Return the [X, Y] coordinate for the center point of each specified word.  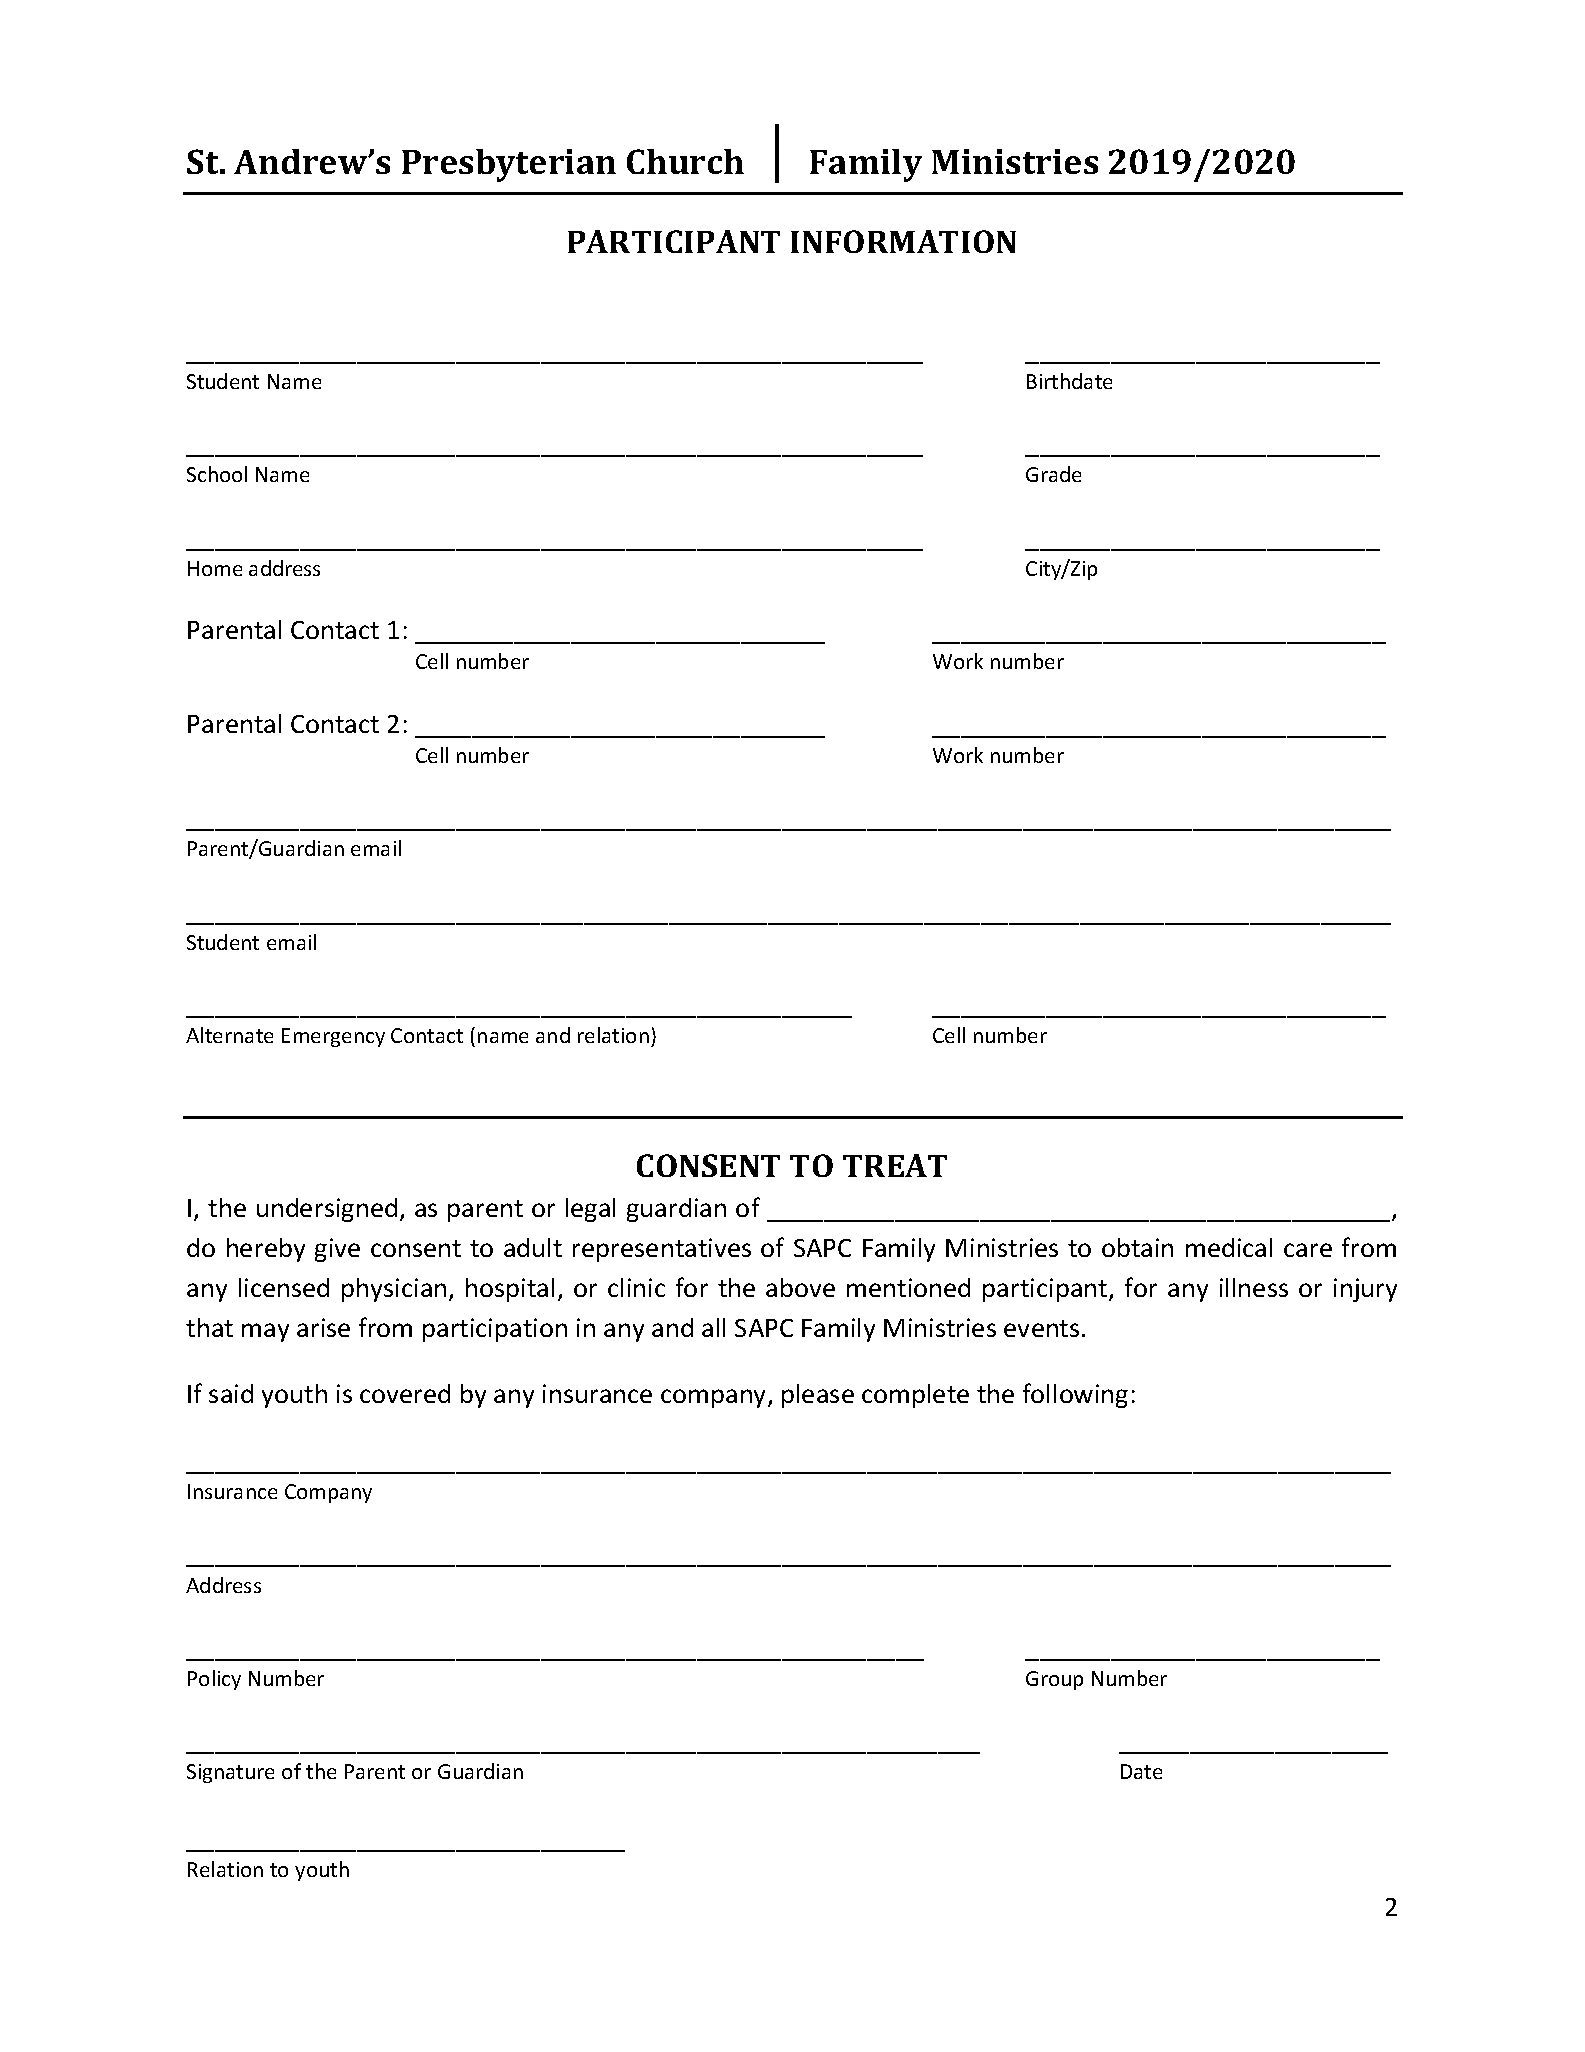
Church [685, 161]
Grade [1053, 474]
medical [1229, 1247]
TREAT [895, 1165]
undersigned [327, 1210]
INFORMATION [903, 241]
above [800, 1287]
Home [215, 568]
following [1075, 1395]
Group [1054, 1680]
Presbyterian [509, 165]
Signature [230, 1773]
